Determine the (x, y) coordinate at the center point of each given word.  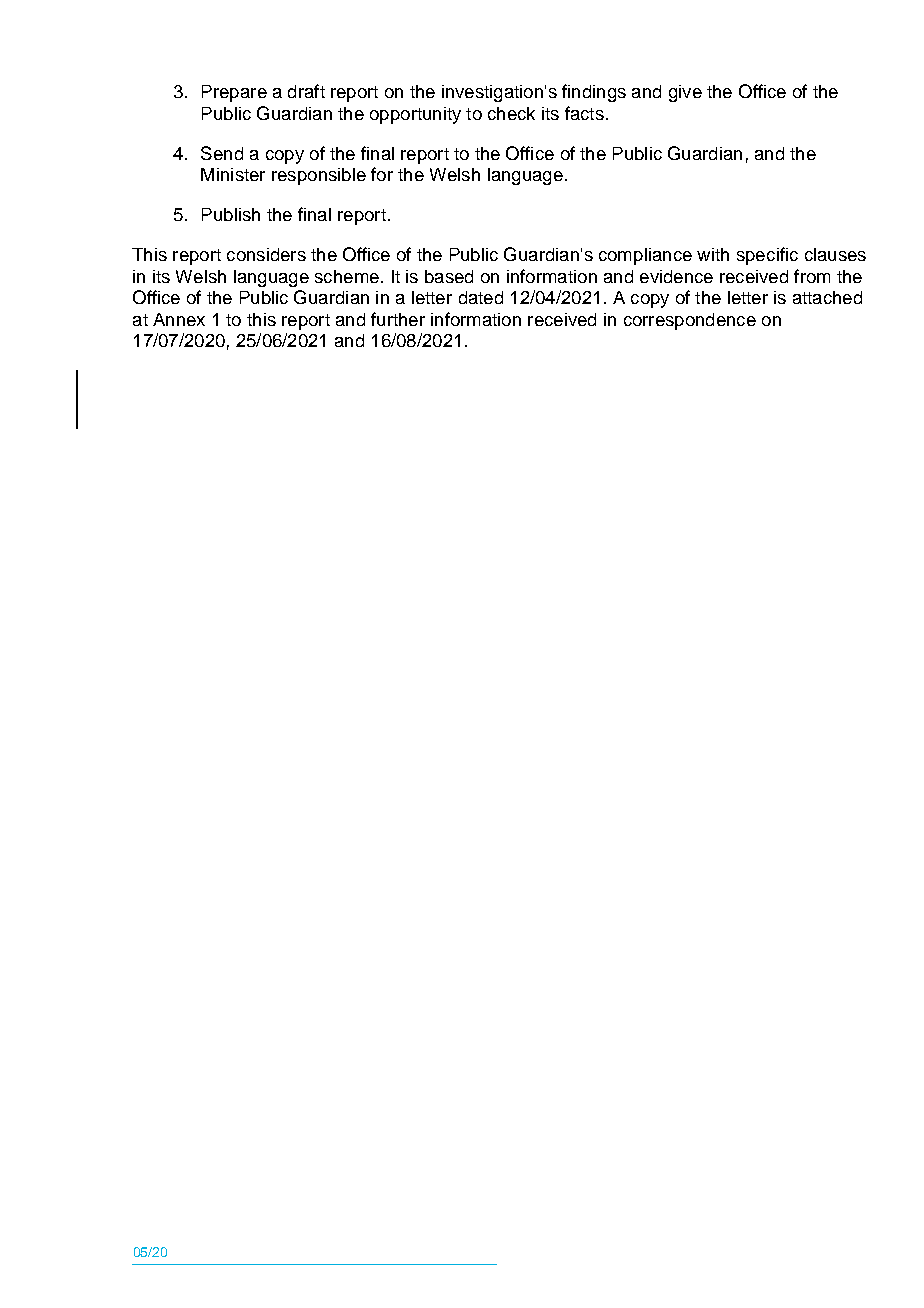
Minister (233, 174)
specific (767, 256)
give (685, 93)
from (812, 276)
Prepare (234, 93)
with (713, 254)
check (511, 113)
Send (222, 153)
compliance (645, 256)
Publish (231, 214)
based (449, 276)
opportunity (415, 115)
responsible (319, 176)
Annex (179, 319)
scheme (347, 276)
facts (584, 113)
